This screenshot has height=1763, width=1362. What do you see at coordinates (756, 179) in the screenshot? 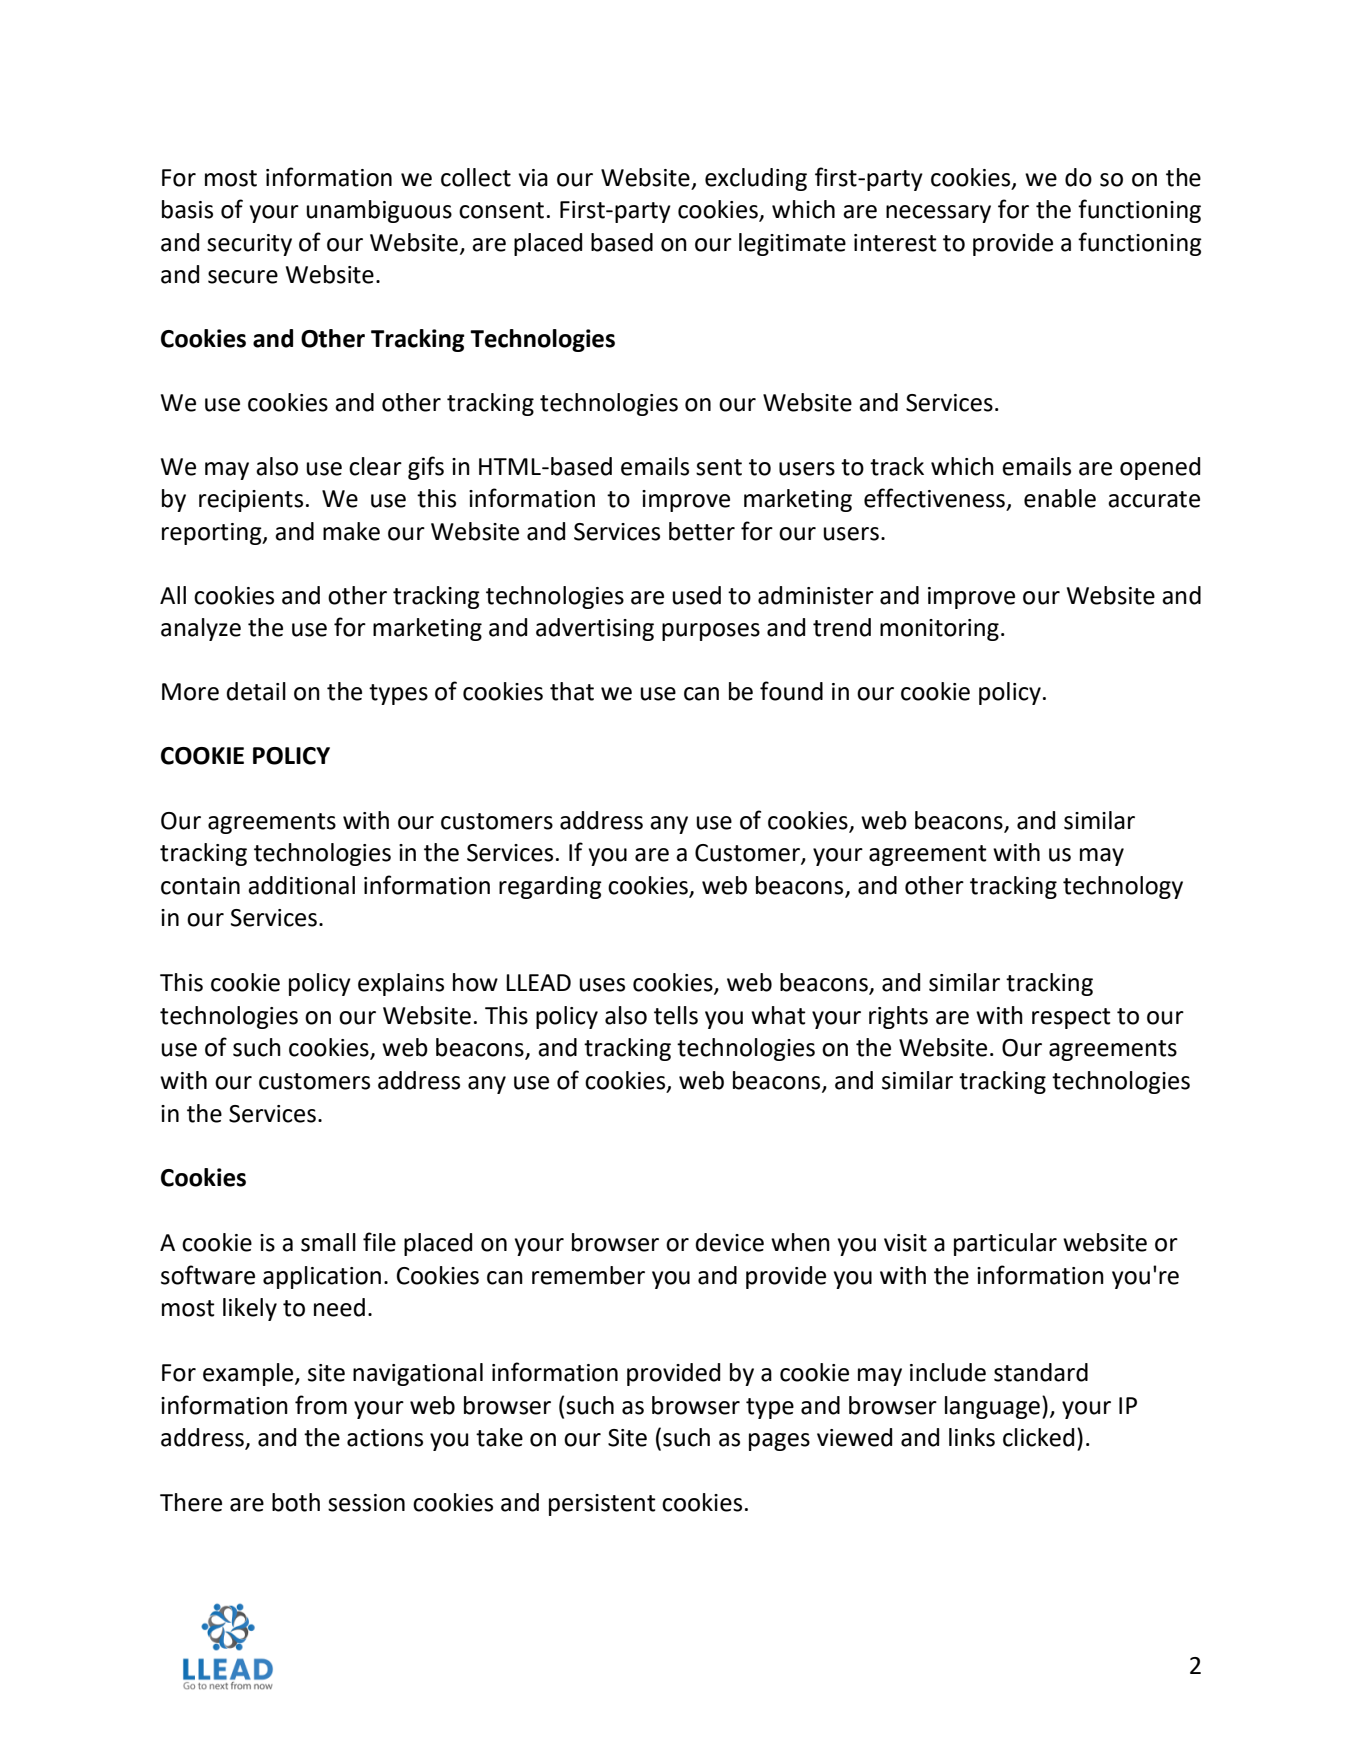
I see `excluding` at bounding box center [756, 179].
